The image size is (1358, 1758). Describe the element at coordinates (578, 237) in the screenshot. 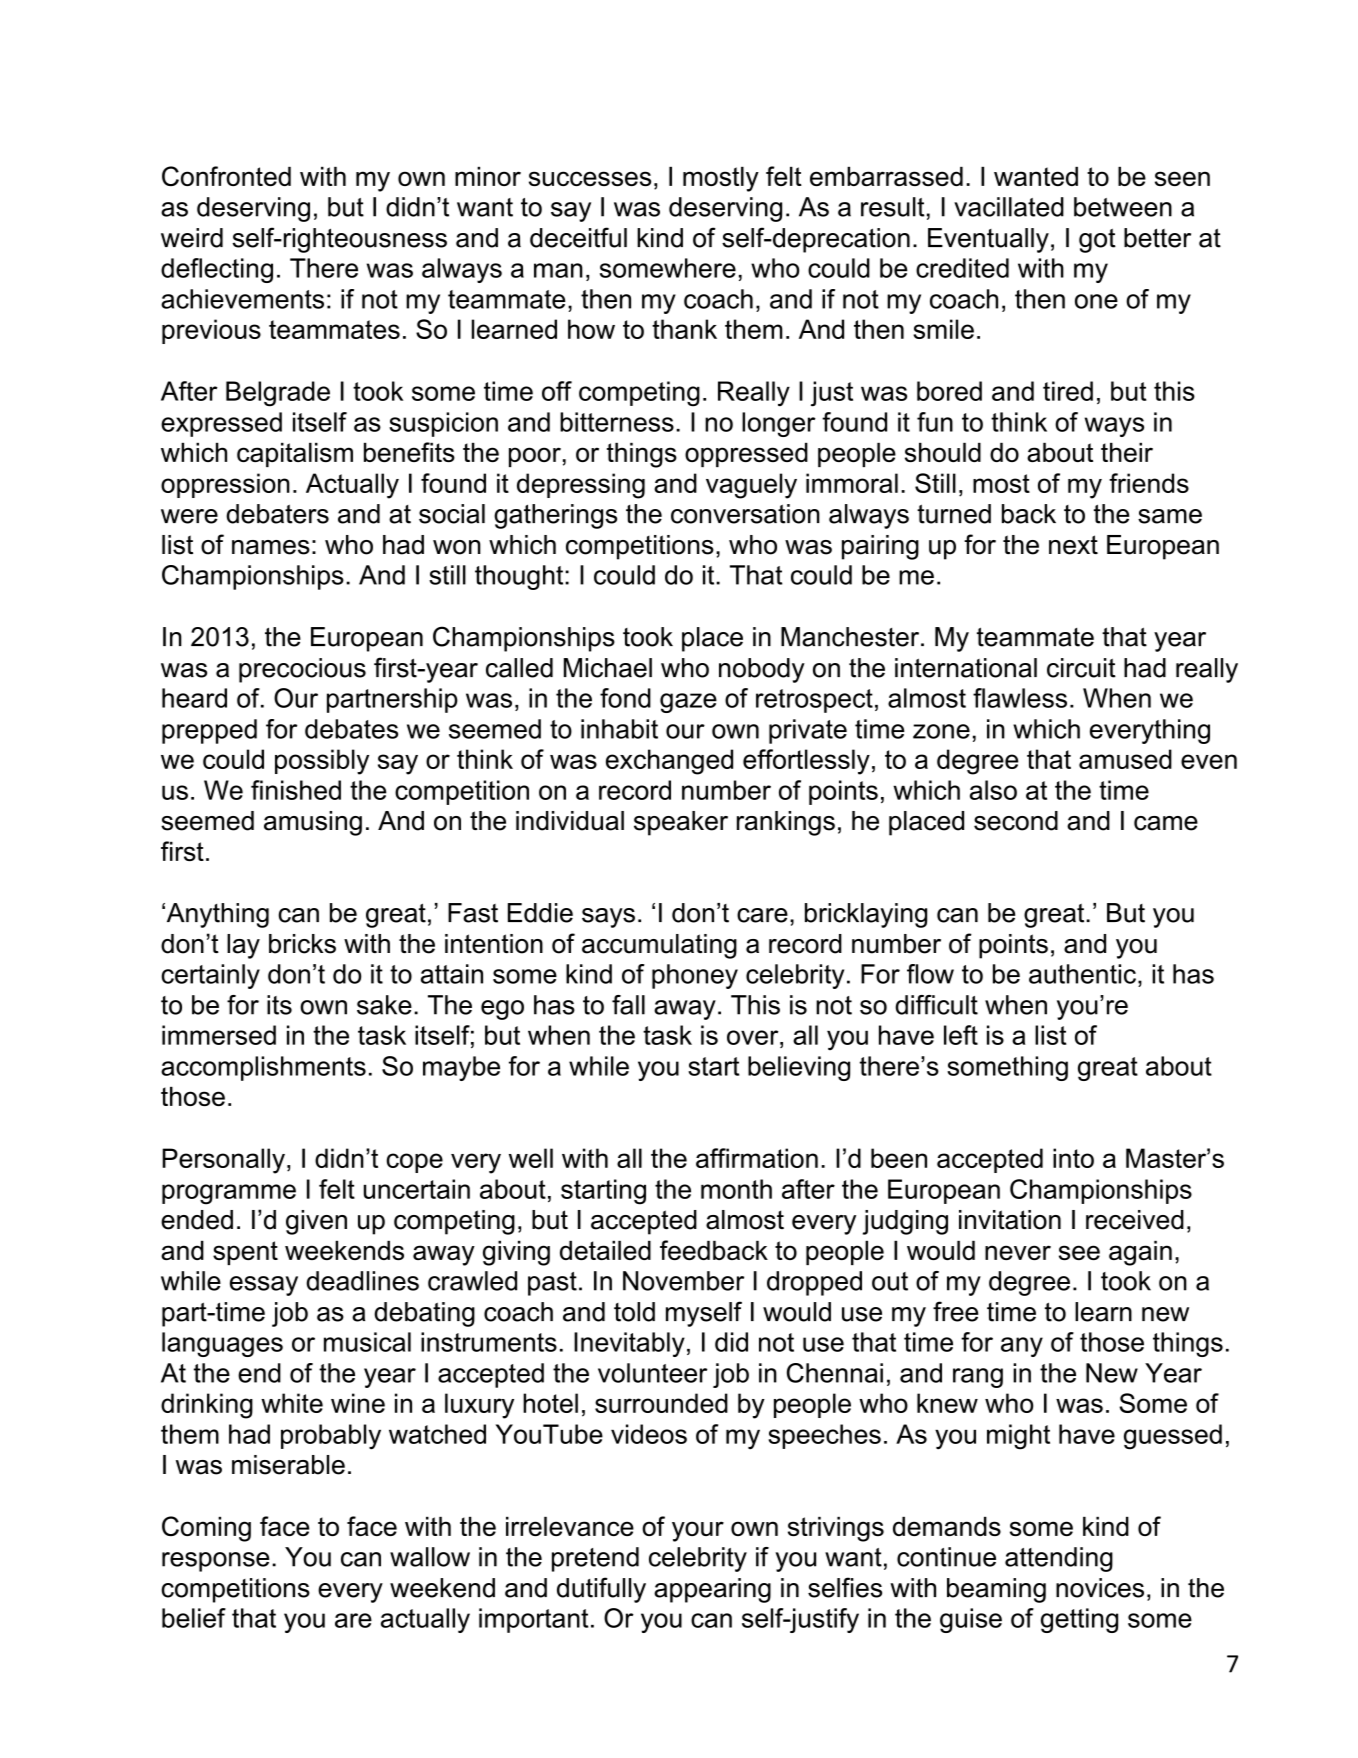

I see `deceitful` at that location.
